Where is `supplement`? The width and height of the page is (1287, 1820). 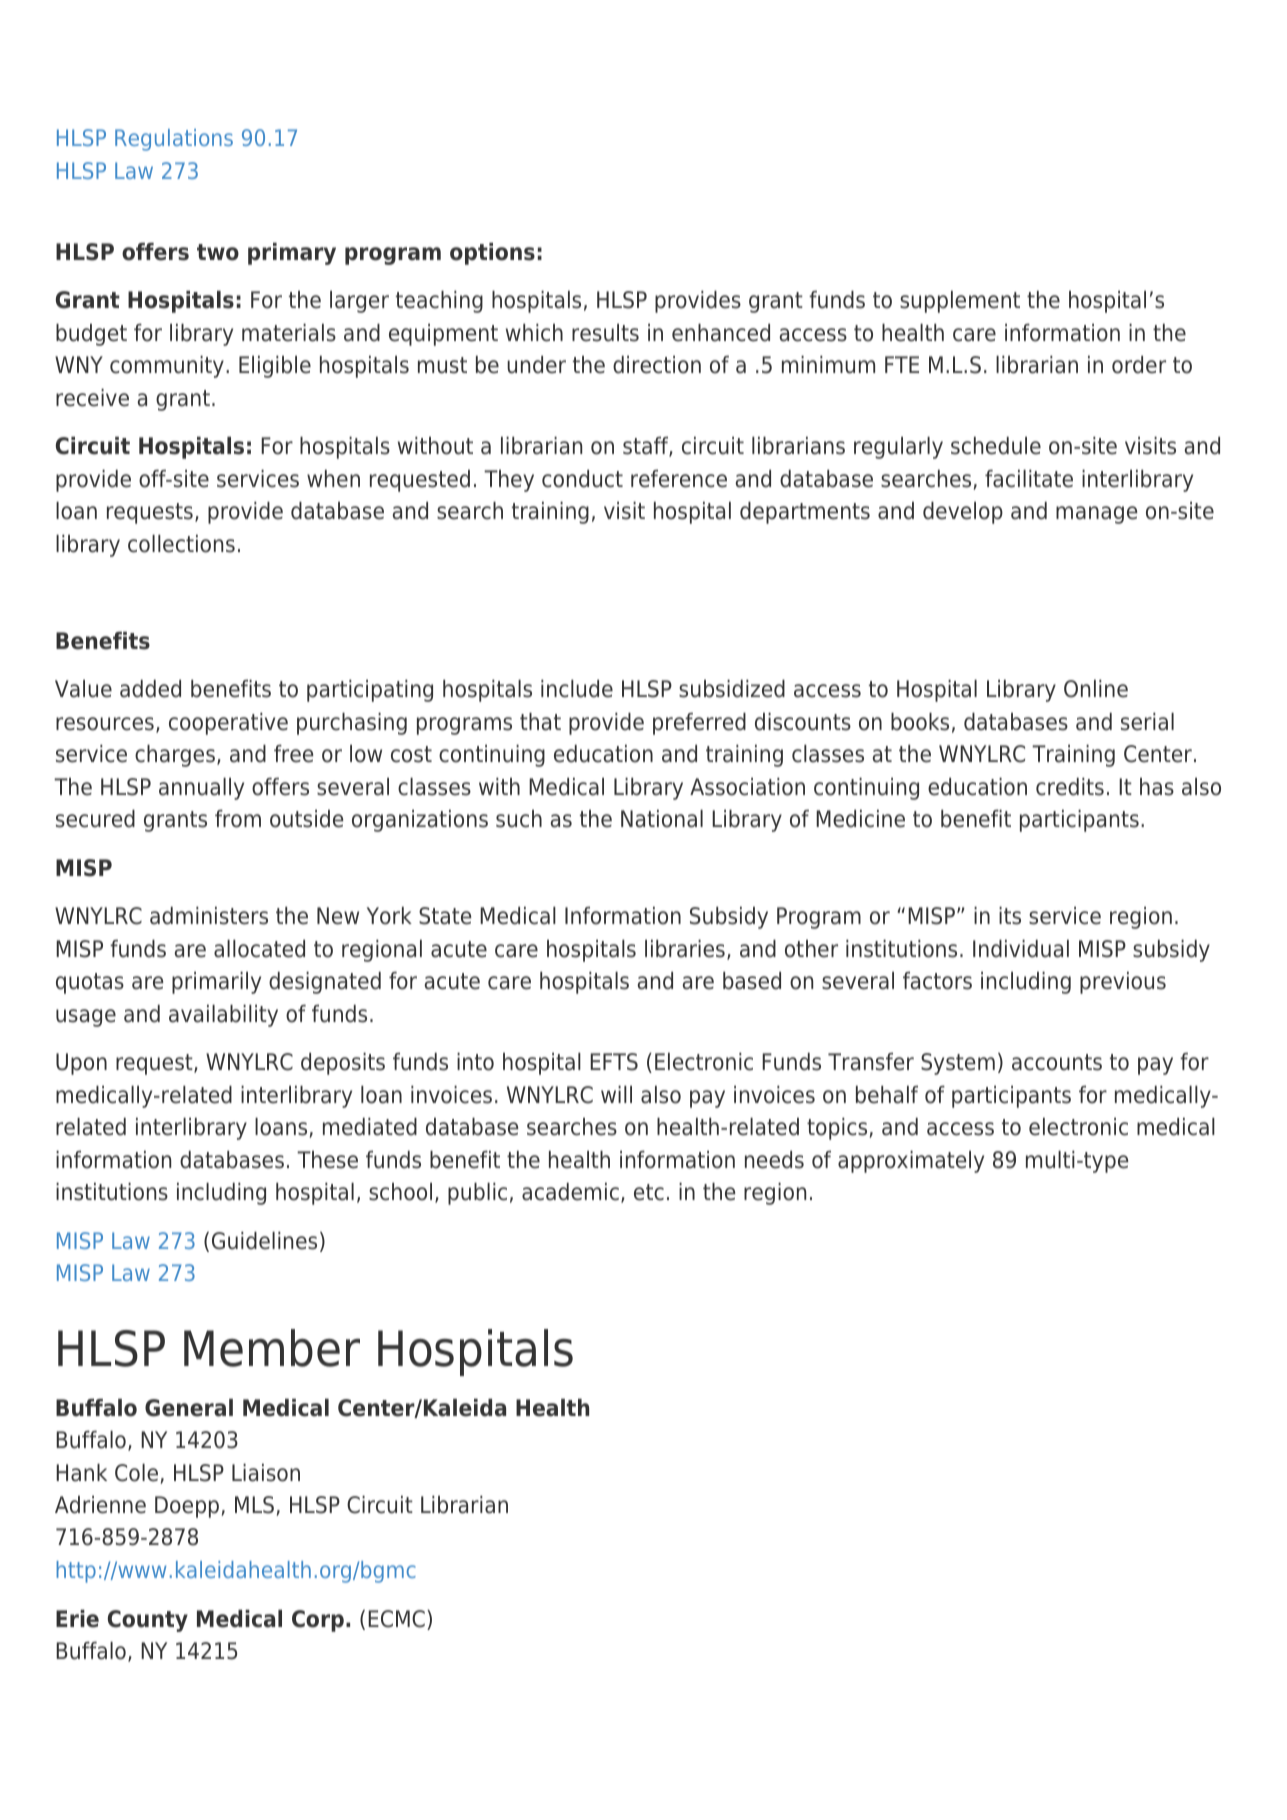 supplement is located at coordinates (960, 302).
